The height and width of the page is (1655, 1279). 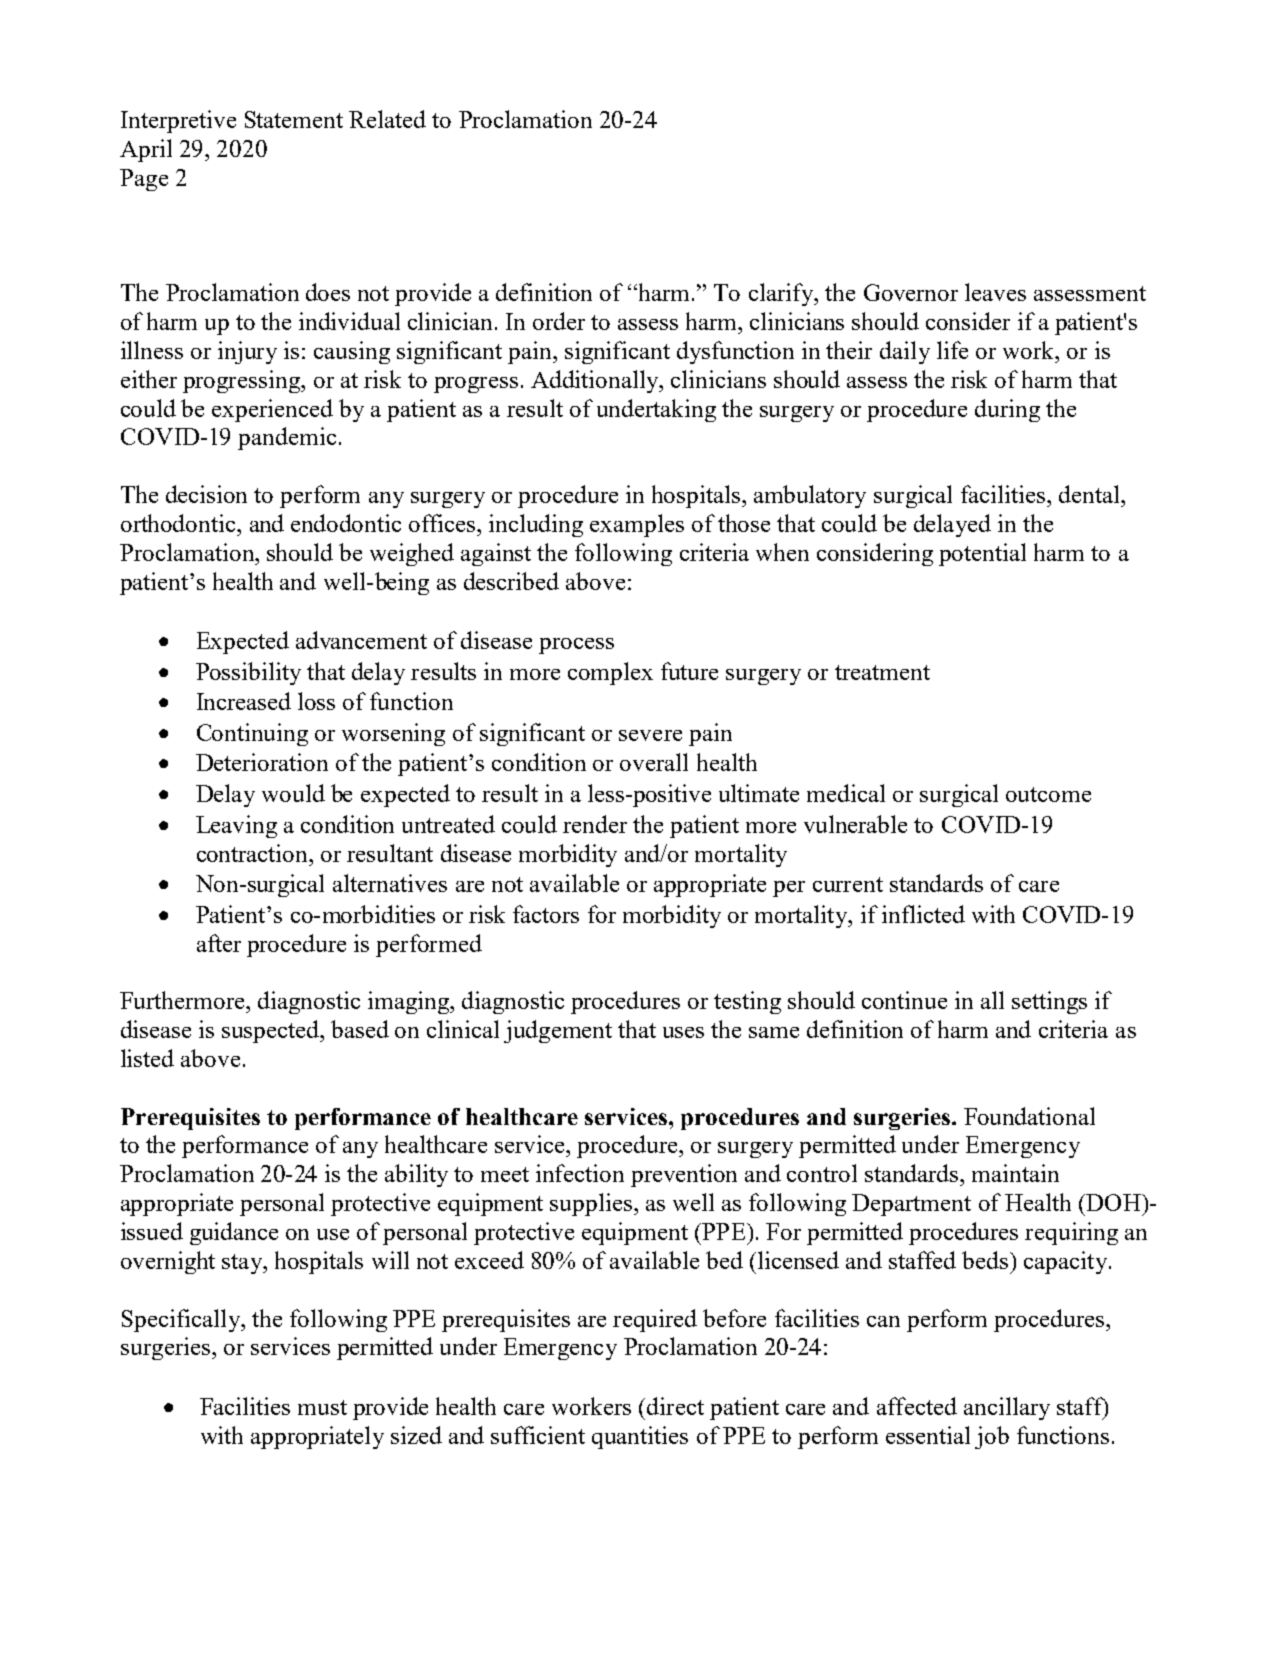 I want to click on Related, so click(x=387, y=119).
